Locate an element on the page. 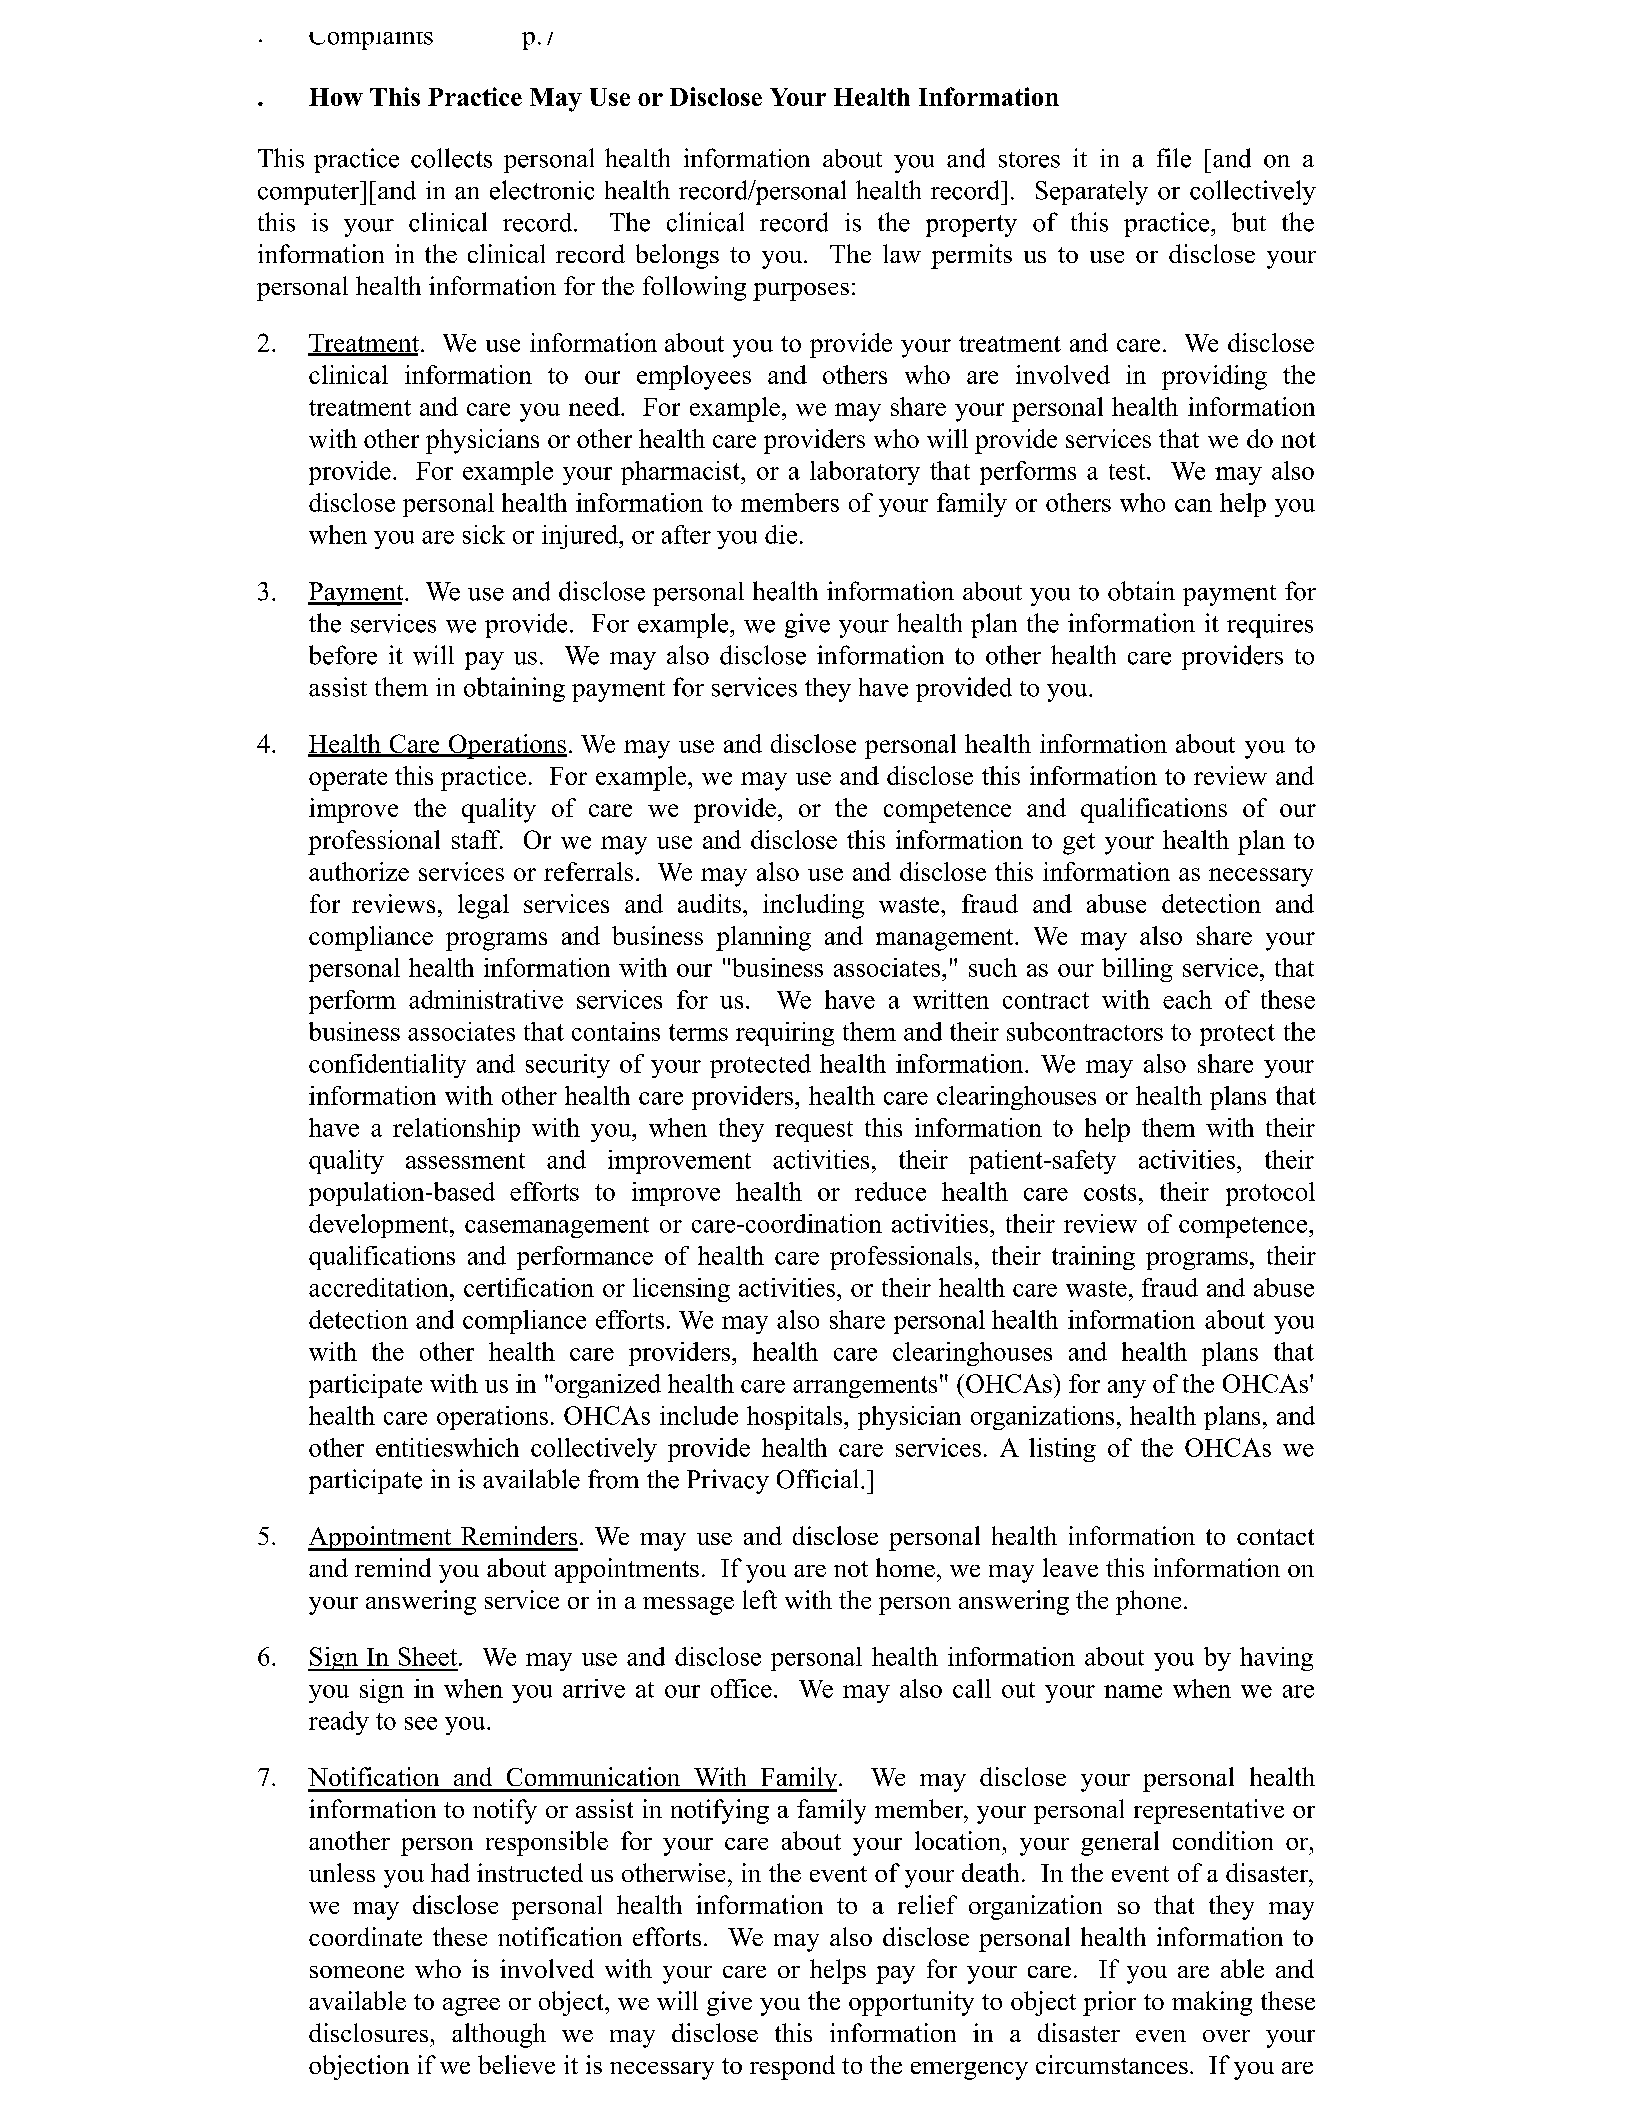 This document has width=1636, height=2117. purposes is located at coordinates (801, 292).
